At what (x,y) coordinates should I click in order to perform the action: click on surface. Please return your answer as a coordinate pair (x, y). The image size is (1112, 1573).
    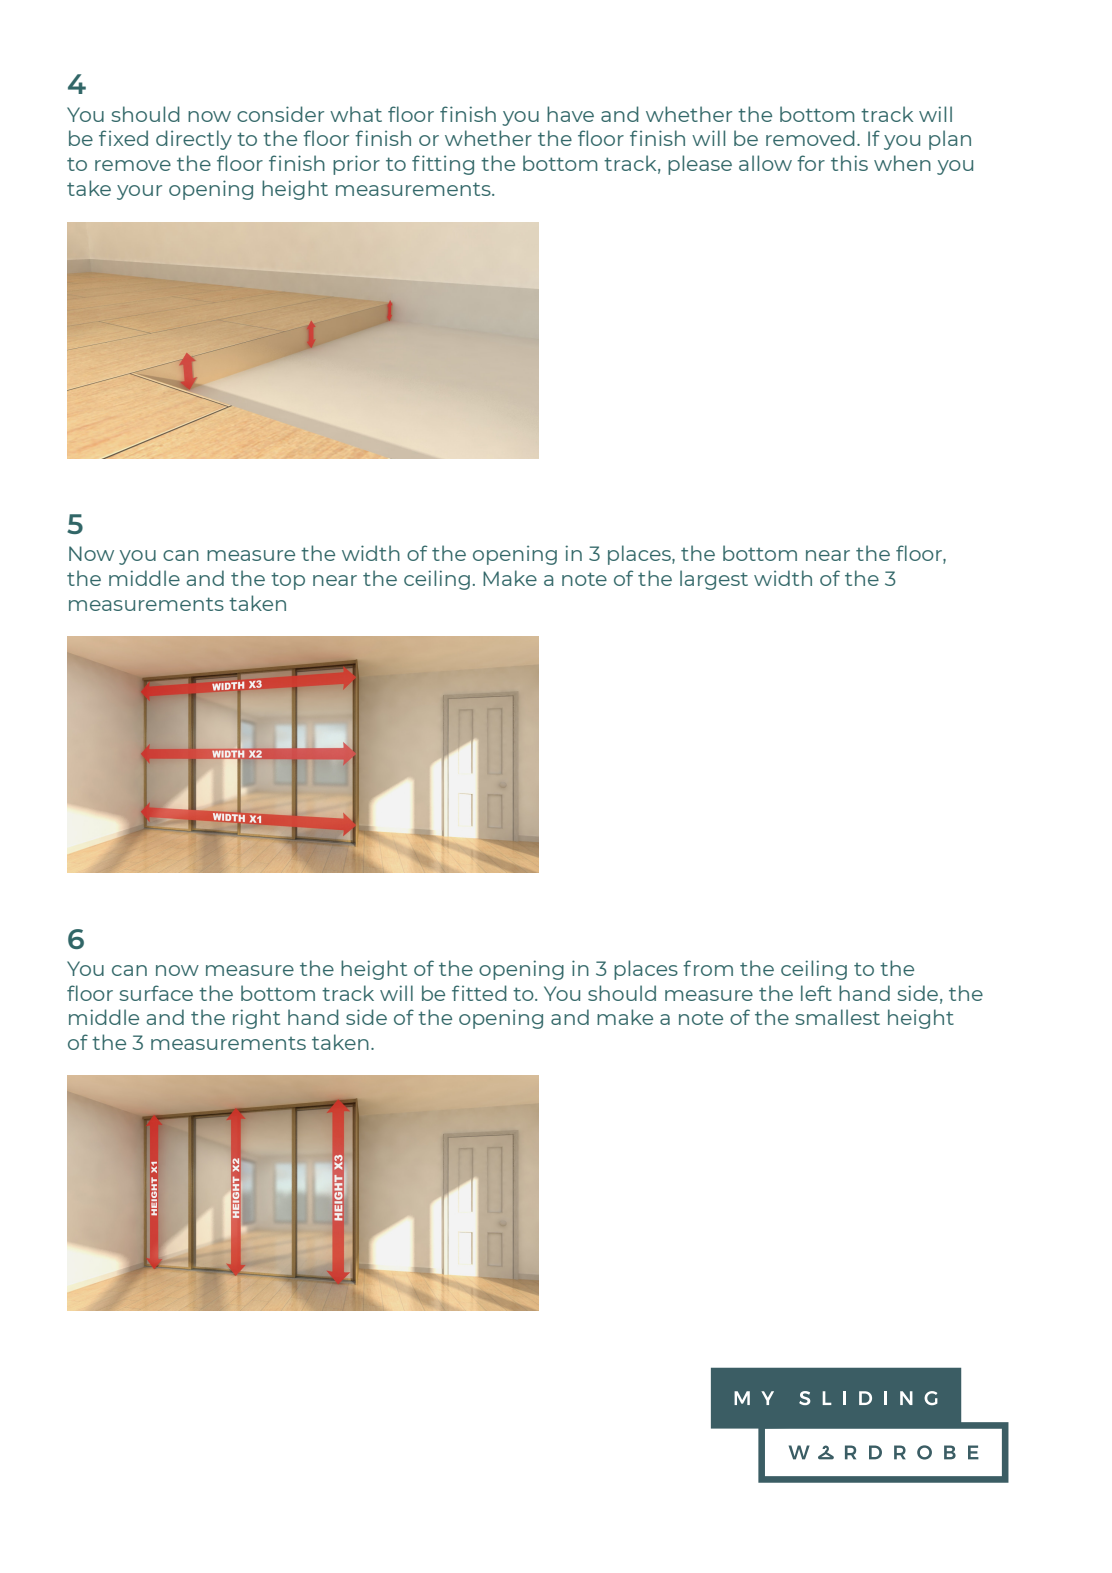
    Looking at the image, I should click on (156, 993).
